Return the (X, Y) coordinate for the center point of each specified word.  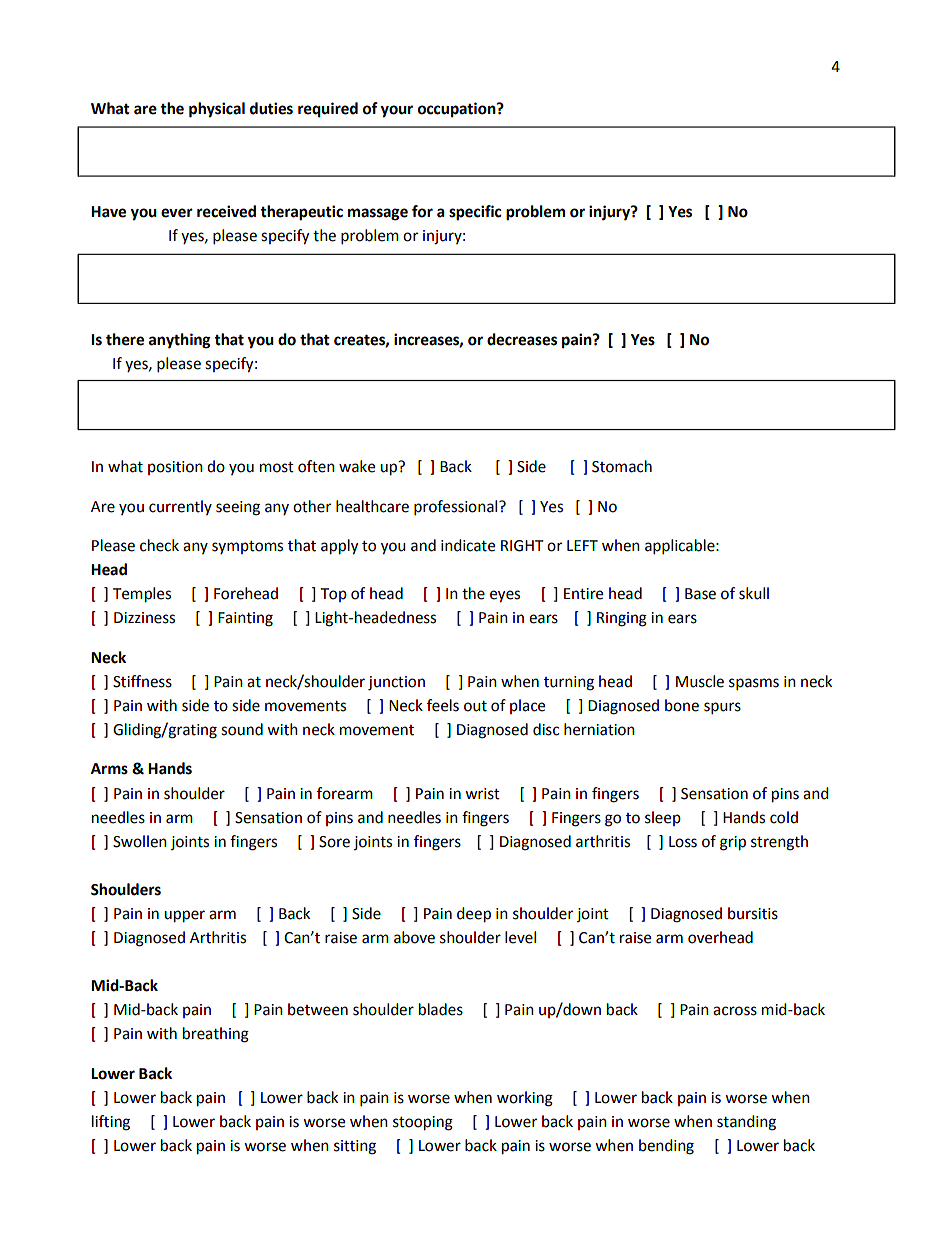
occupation (458, 110)
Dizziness (144, 618)
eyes (505, 596)
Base (700, 594)
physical (217, 110)
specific (475, 213)
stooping (423, 1123)
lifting (111, 1123)
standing (746, 1123)
